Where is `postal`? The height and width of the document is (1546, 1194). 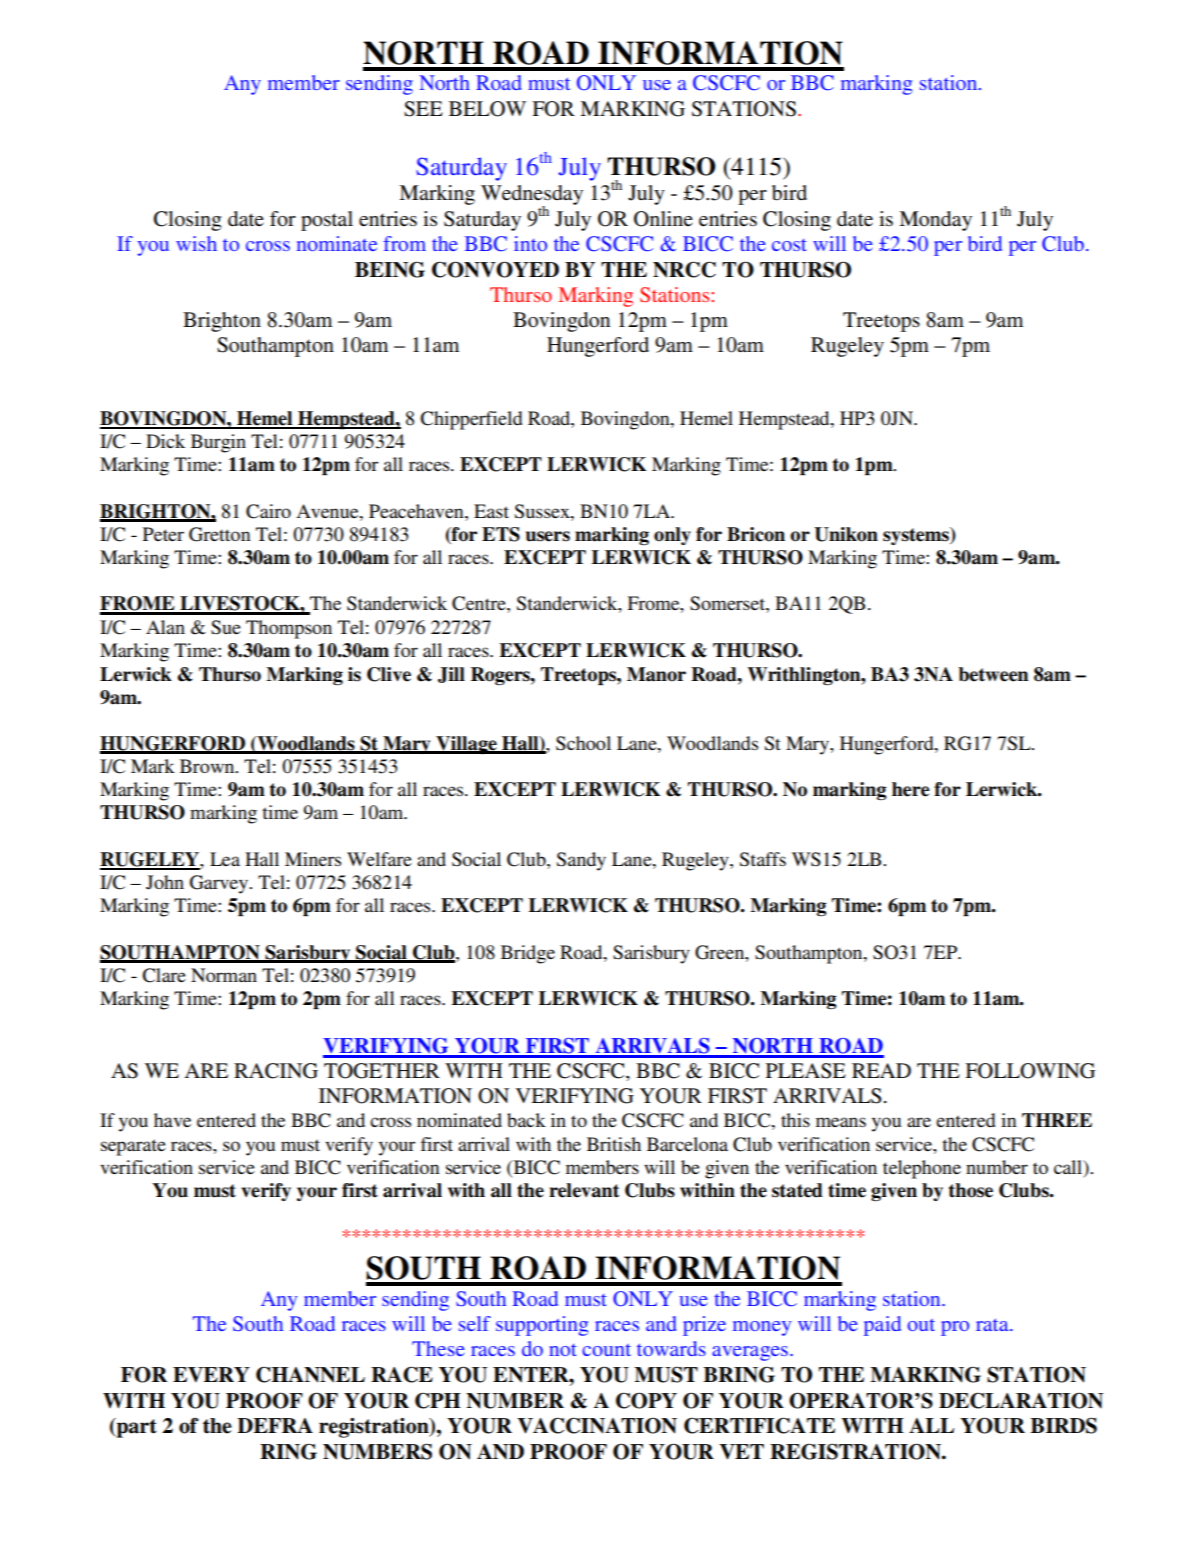 postal is located at coordinates (327, 221).
